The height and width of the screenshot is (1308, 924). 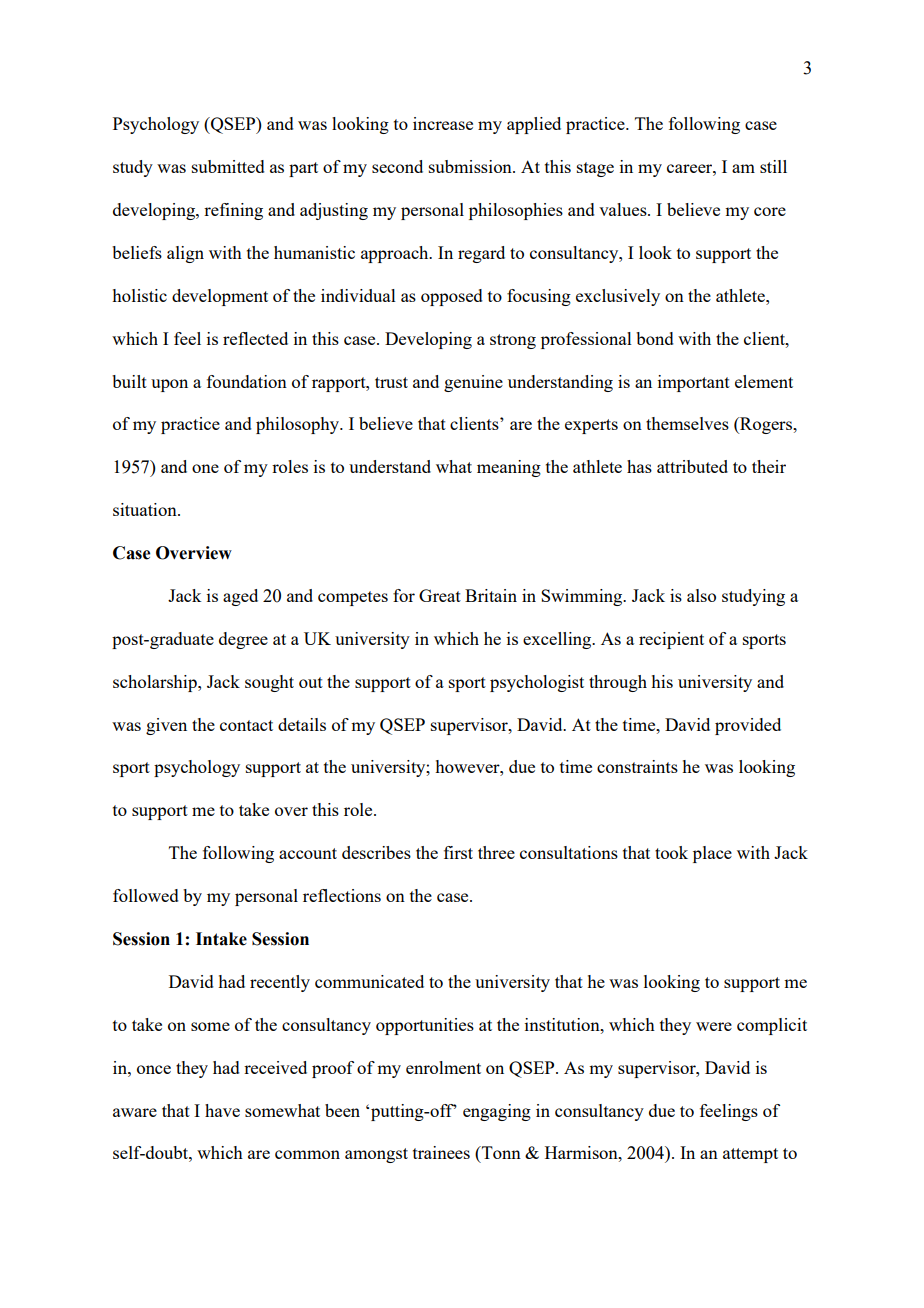 What do you see at coordinates (458, 852) in the screenshot?
I see `first` at bounding box center [458, 852].
